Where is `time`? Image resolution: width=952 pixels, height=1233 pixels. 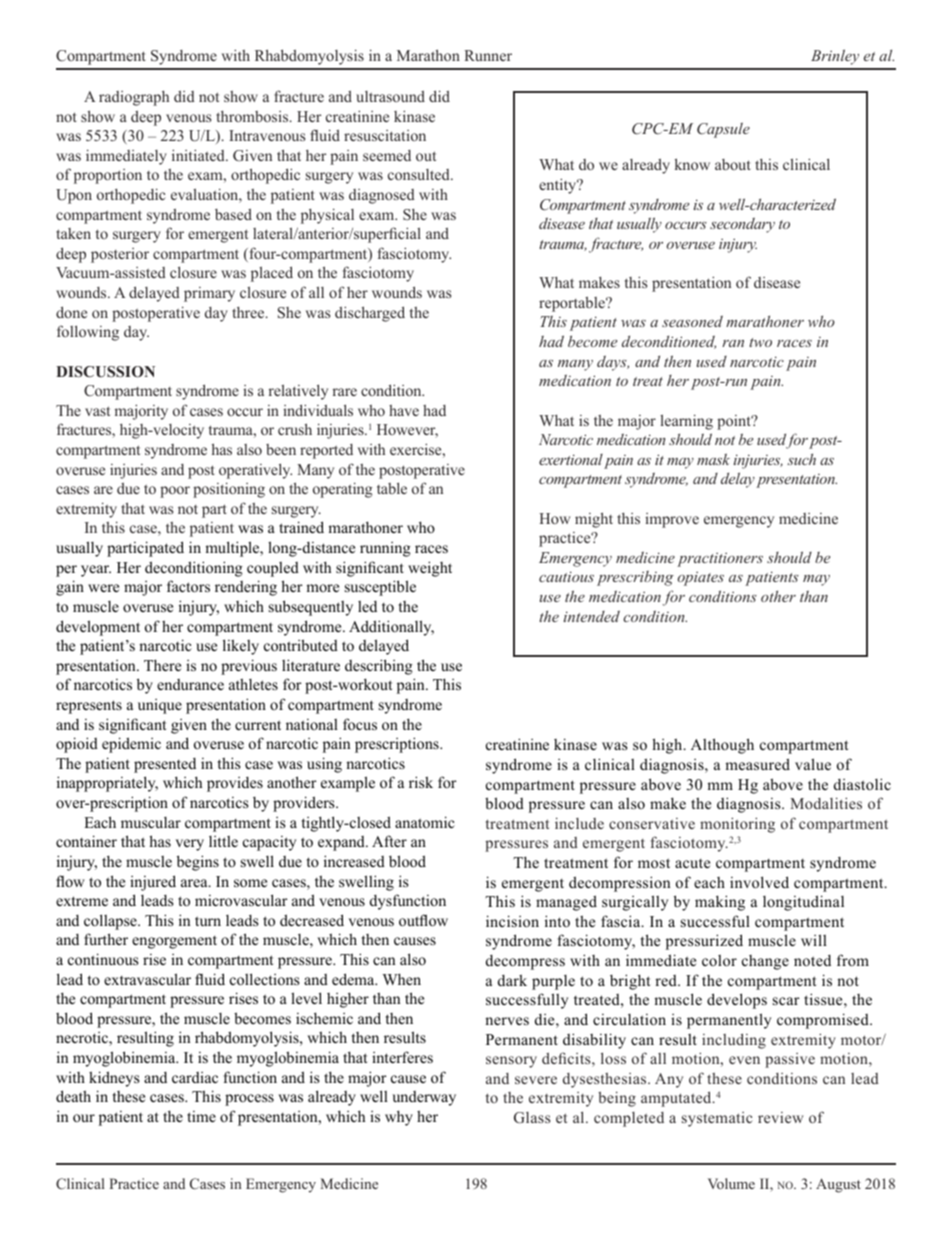
time is located at coordinates (201, 1116).
